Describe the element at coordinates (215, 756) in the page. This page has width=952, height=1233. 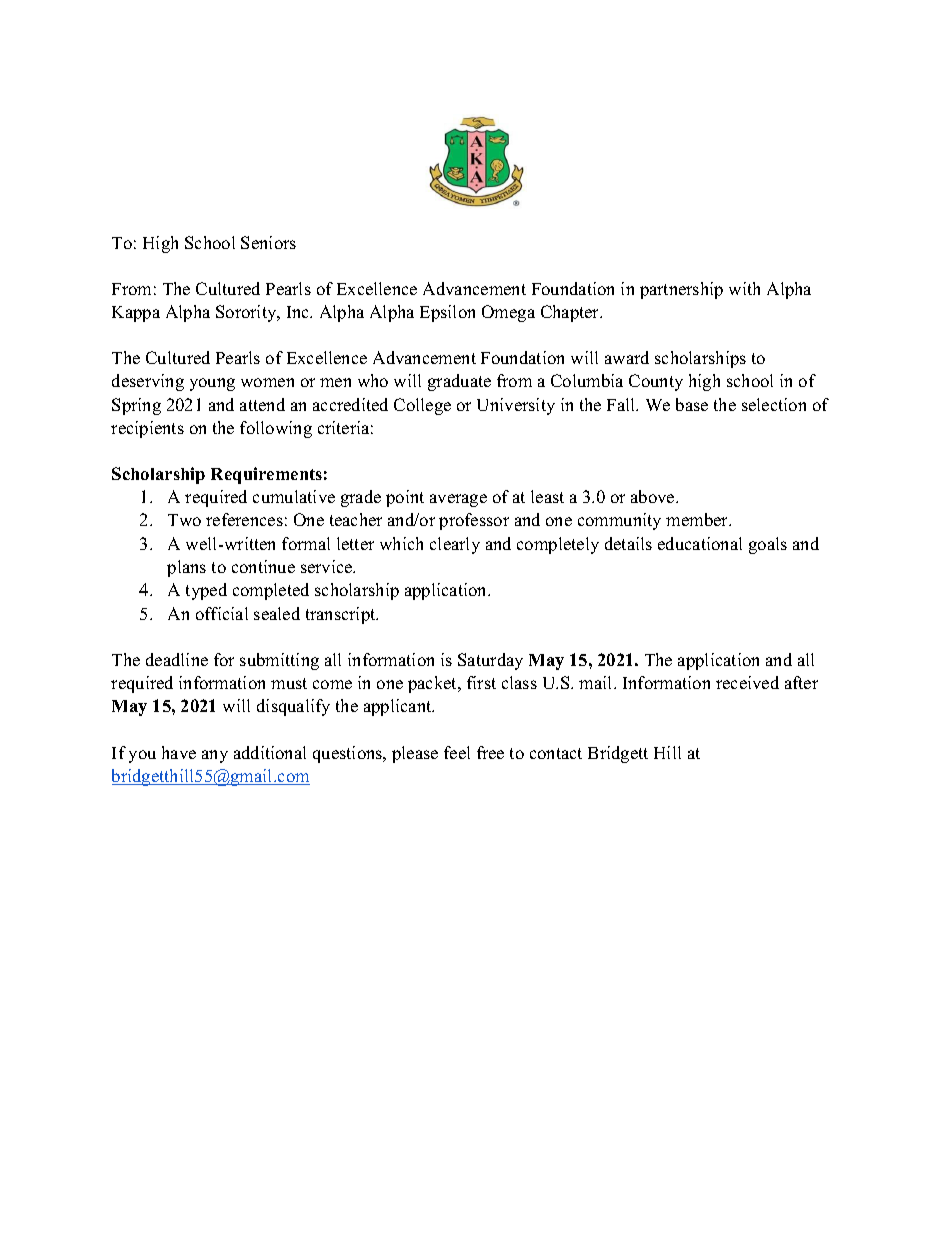
I see `any` at that location.
